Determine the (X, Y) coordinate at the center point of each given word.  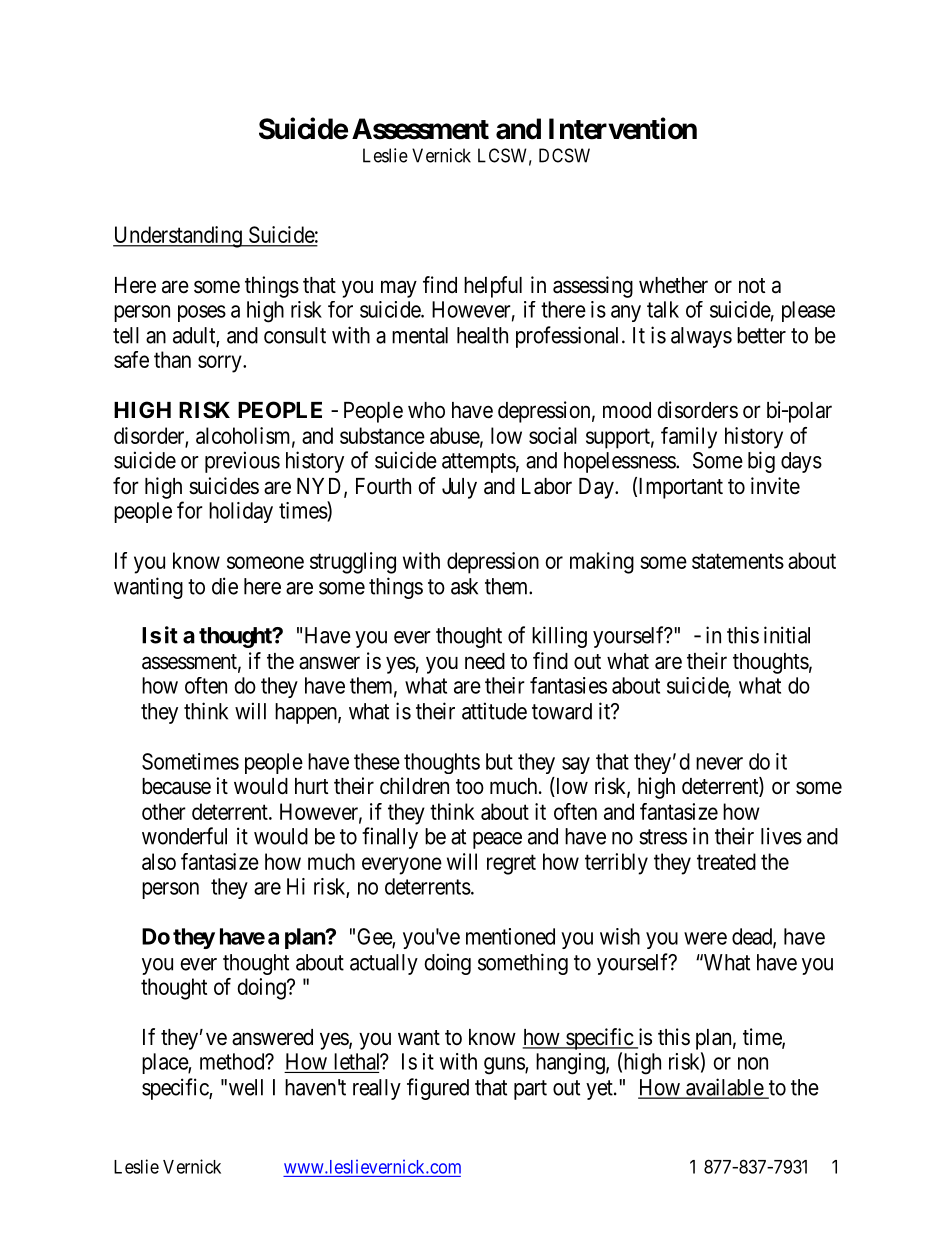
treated (726, 861)
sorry (221, 364)
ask (464, 586)
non (753, 1063)
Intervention (623, 128)
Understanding (178, 237)
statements (738, 561)
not (752, 285)
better (761, 335)
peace (497, 840)
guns (505, 1066)
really (377, 1089)
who (426, 410)
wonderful (184, 836)
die (225, 586)
